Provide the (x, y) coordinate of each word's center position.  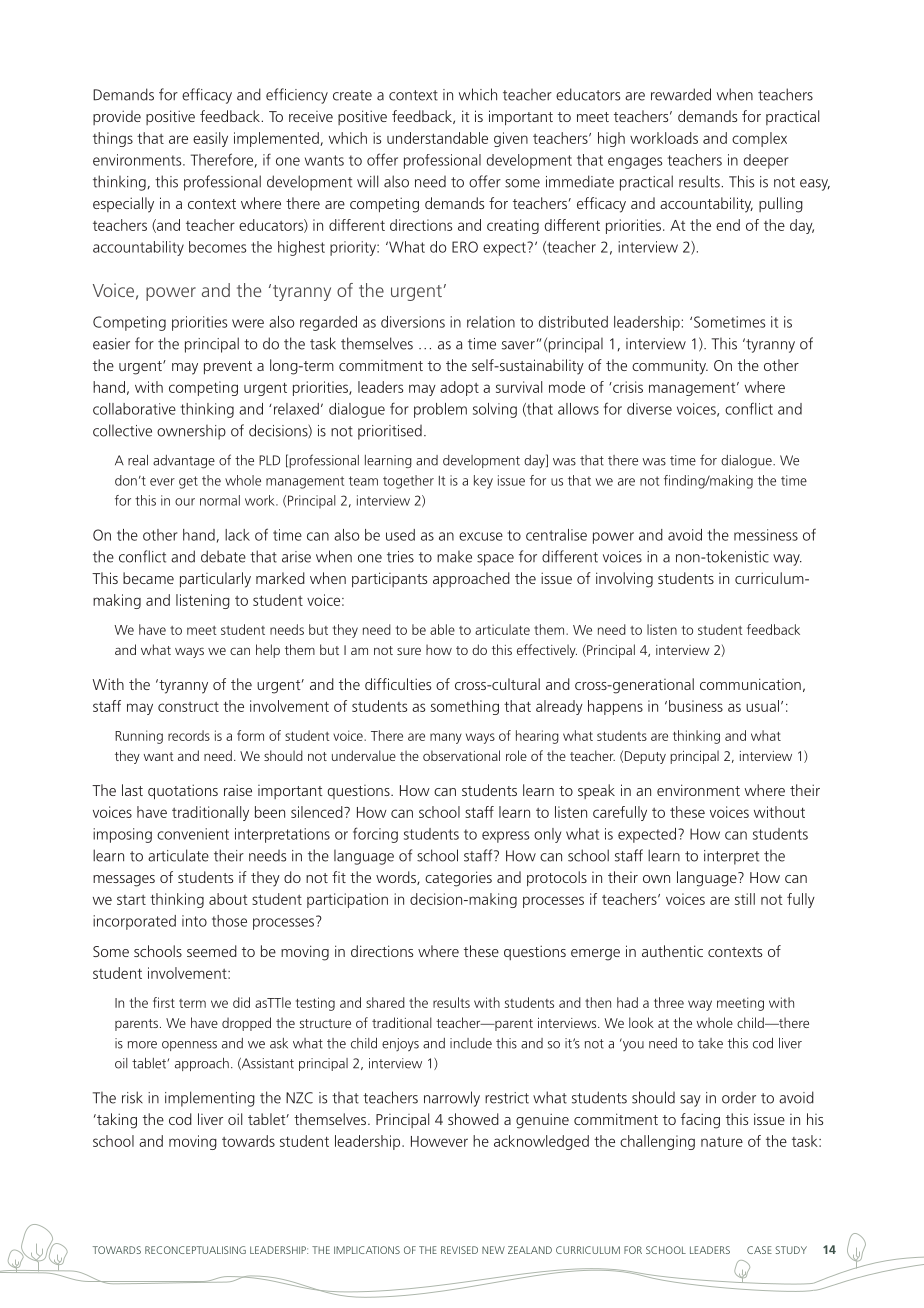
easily (210, 139)
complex (759, 139)
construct (188, 707)
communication (750, 684)
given (511, 139)
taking (116, 1121)
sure (409, 651)
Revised (459, 1250)
